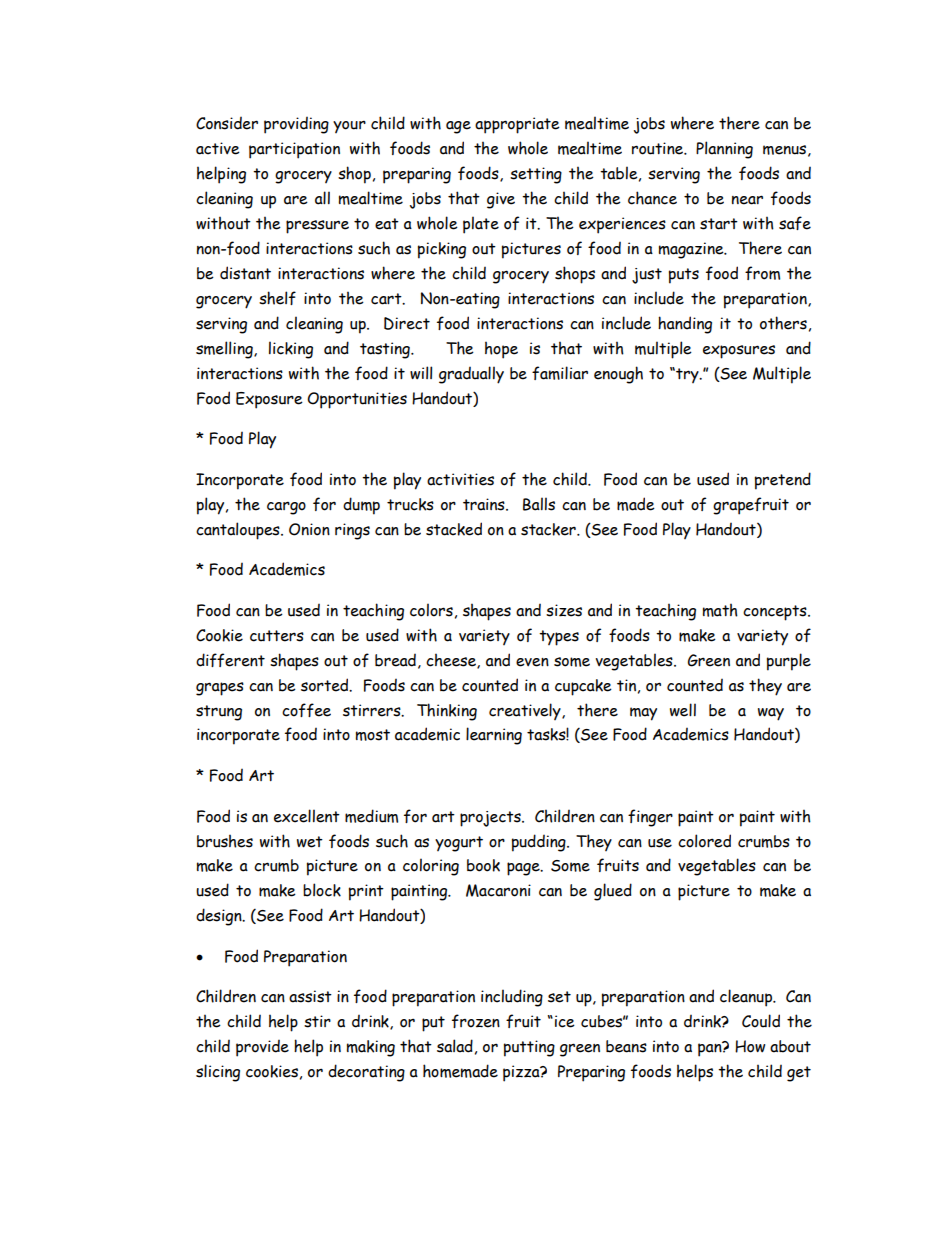  Describe the element at coordinates (306, 710) in the document. I see `coffee` at that location.
